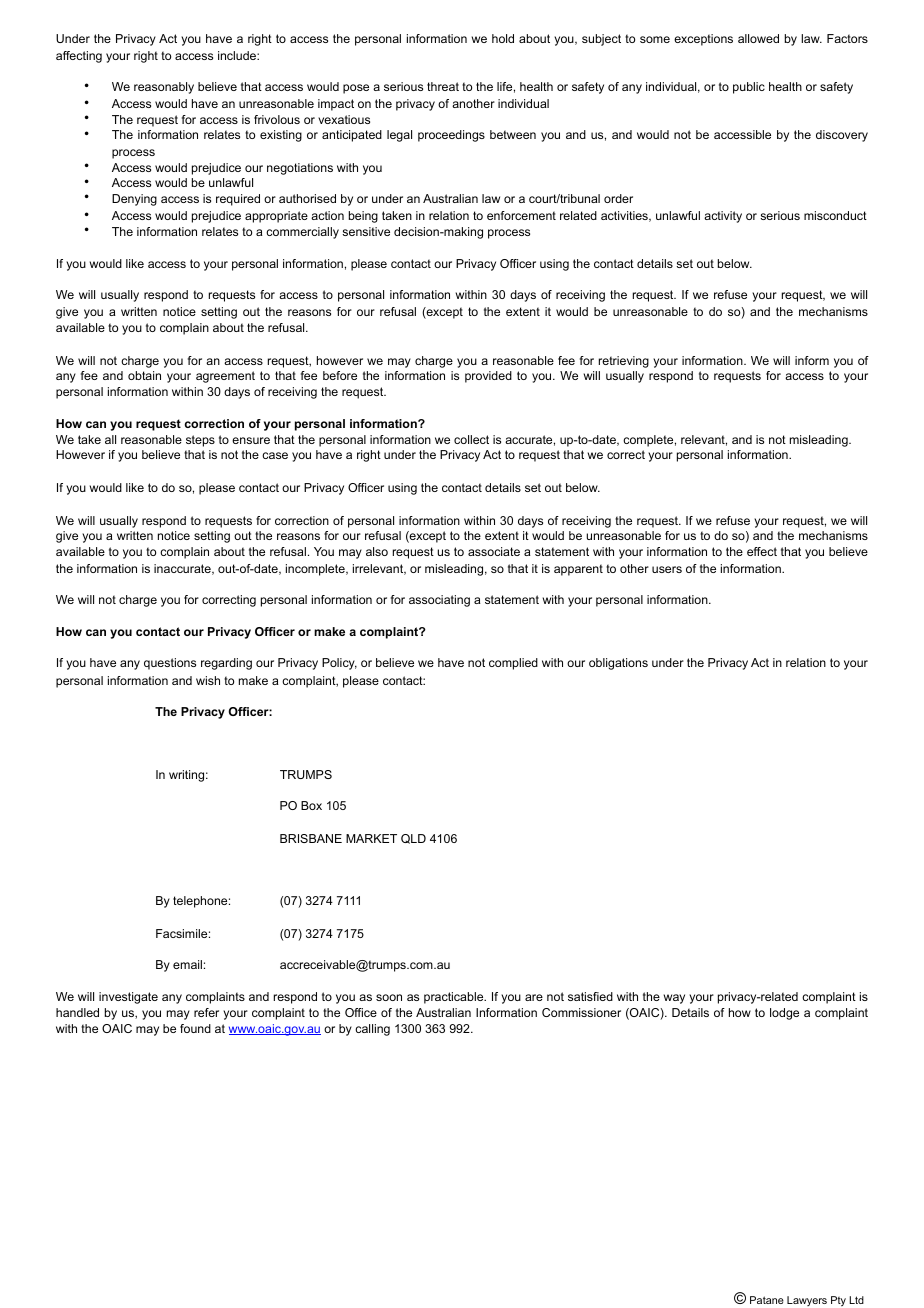 The height and width of the screenshot is (1308, 924). What do you see at coordinates (128, 998) in the screenshot?
I see `investigate` at bounding box center [128, 998].
